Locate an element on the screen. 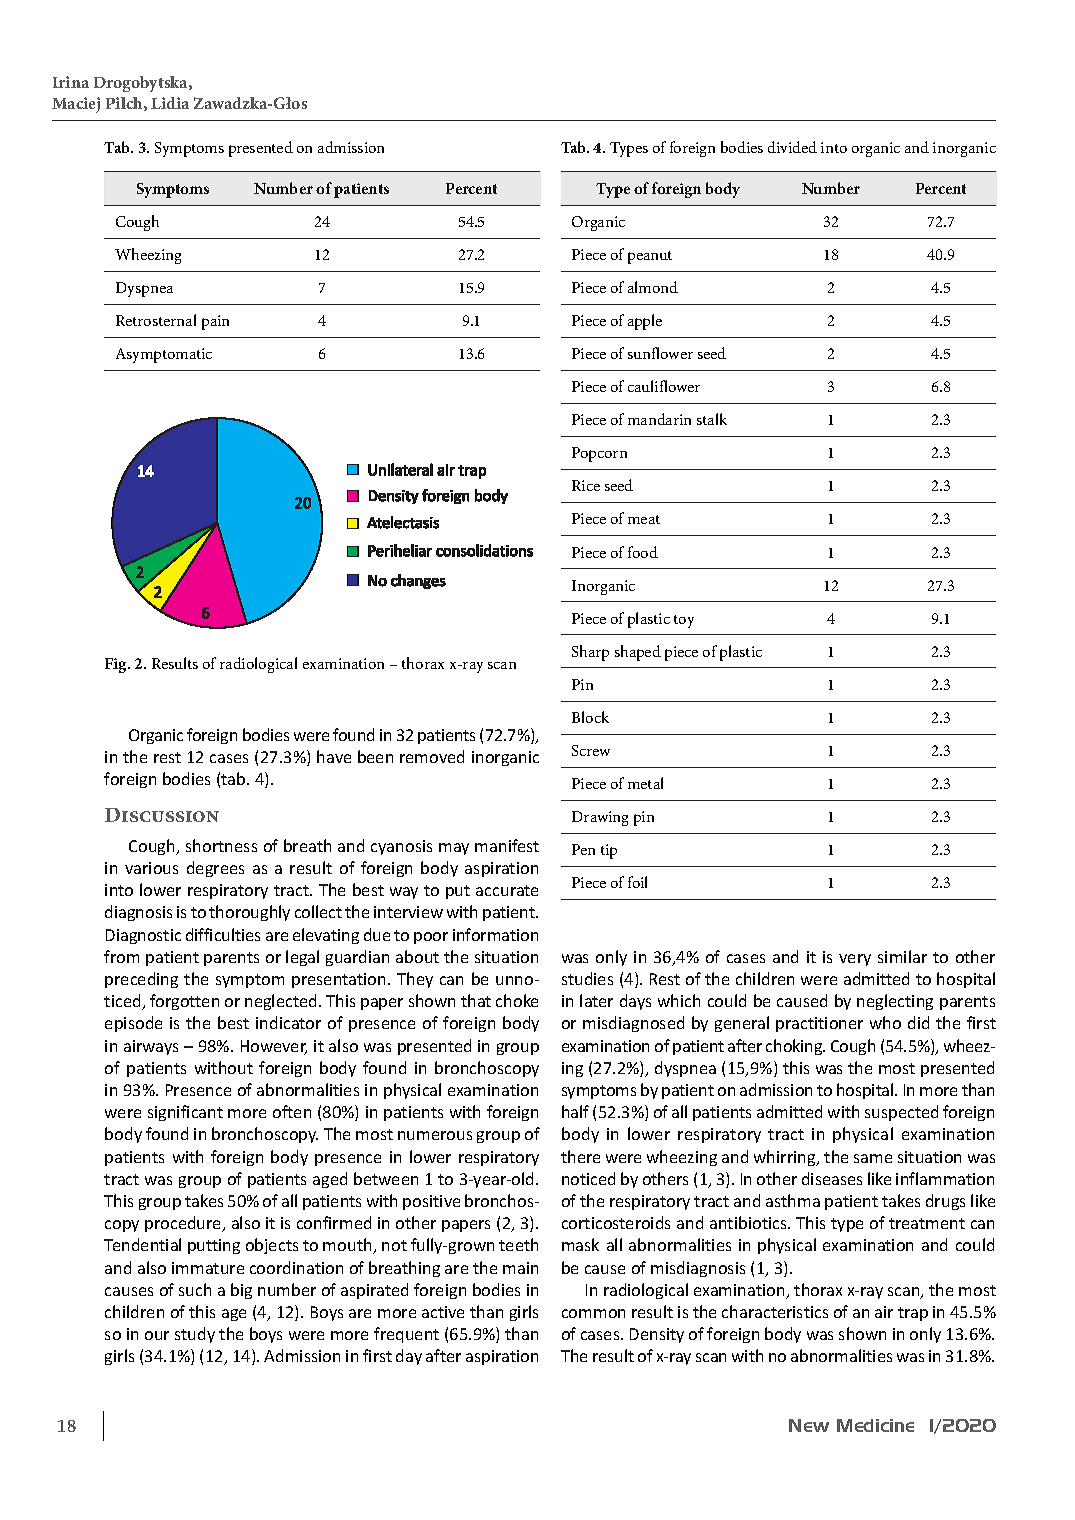 The image size is (1075, 1520). Lidia is located at coordinates (170, 103).
